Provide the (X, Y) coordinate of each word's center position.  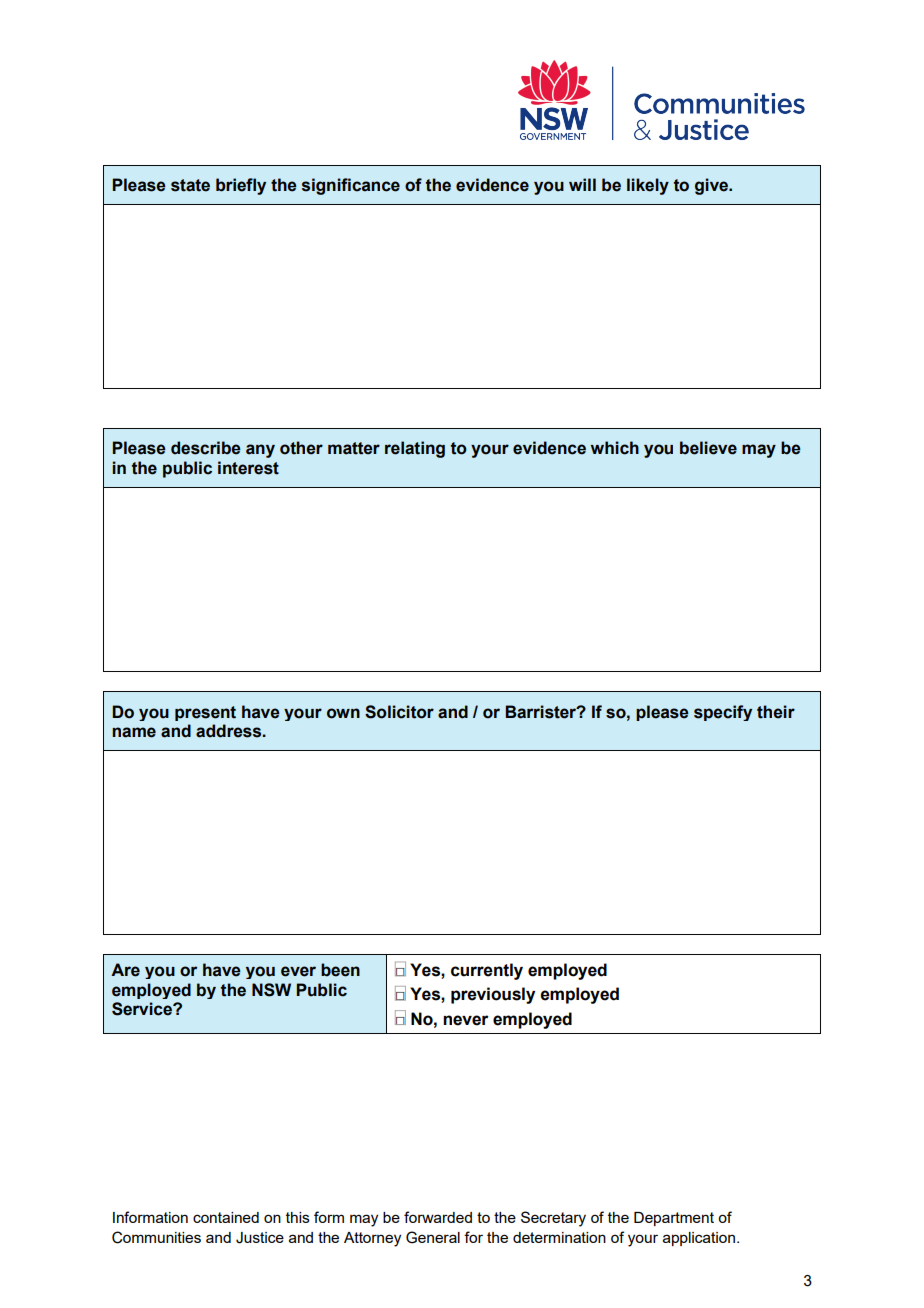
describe (206, 448)
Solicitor (399, 712)
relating (415, 449)
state (190, 185)
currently (487, 971)
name (134, 732)
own (343, 713)
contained (226, 1217)
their (776, 712)
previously (493, 995)
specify (723, 713)
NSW (271, 990)
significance (351, 186)
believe (708, 448)
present (205, 713)
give (713, 186)
